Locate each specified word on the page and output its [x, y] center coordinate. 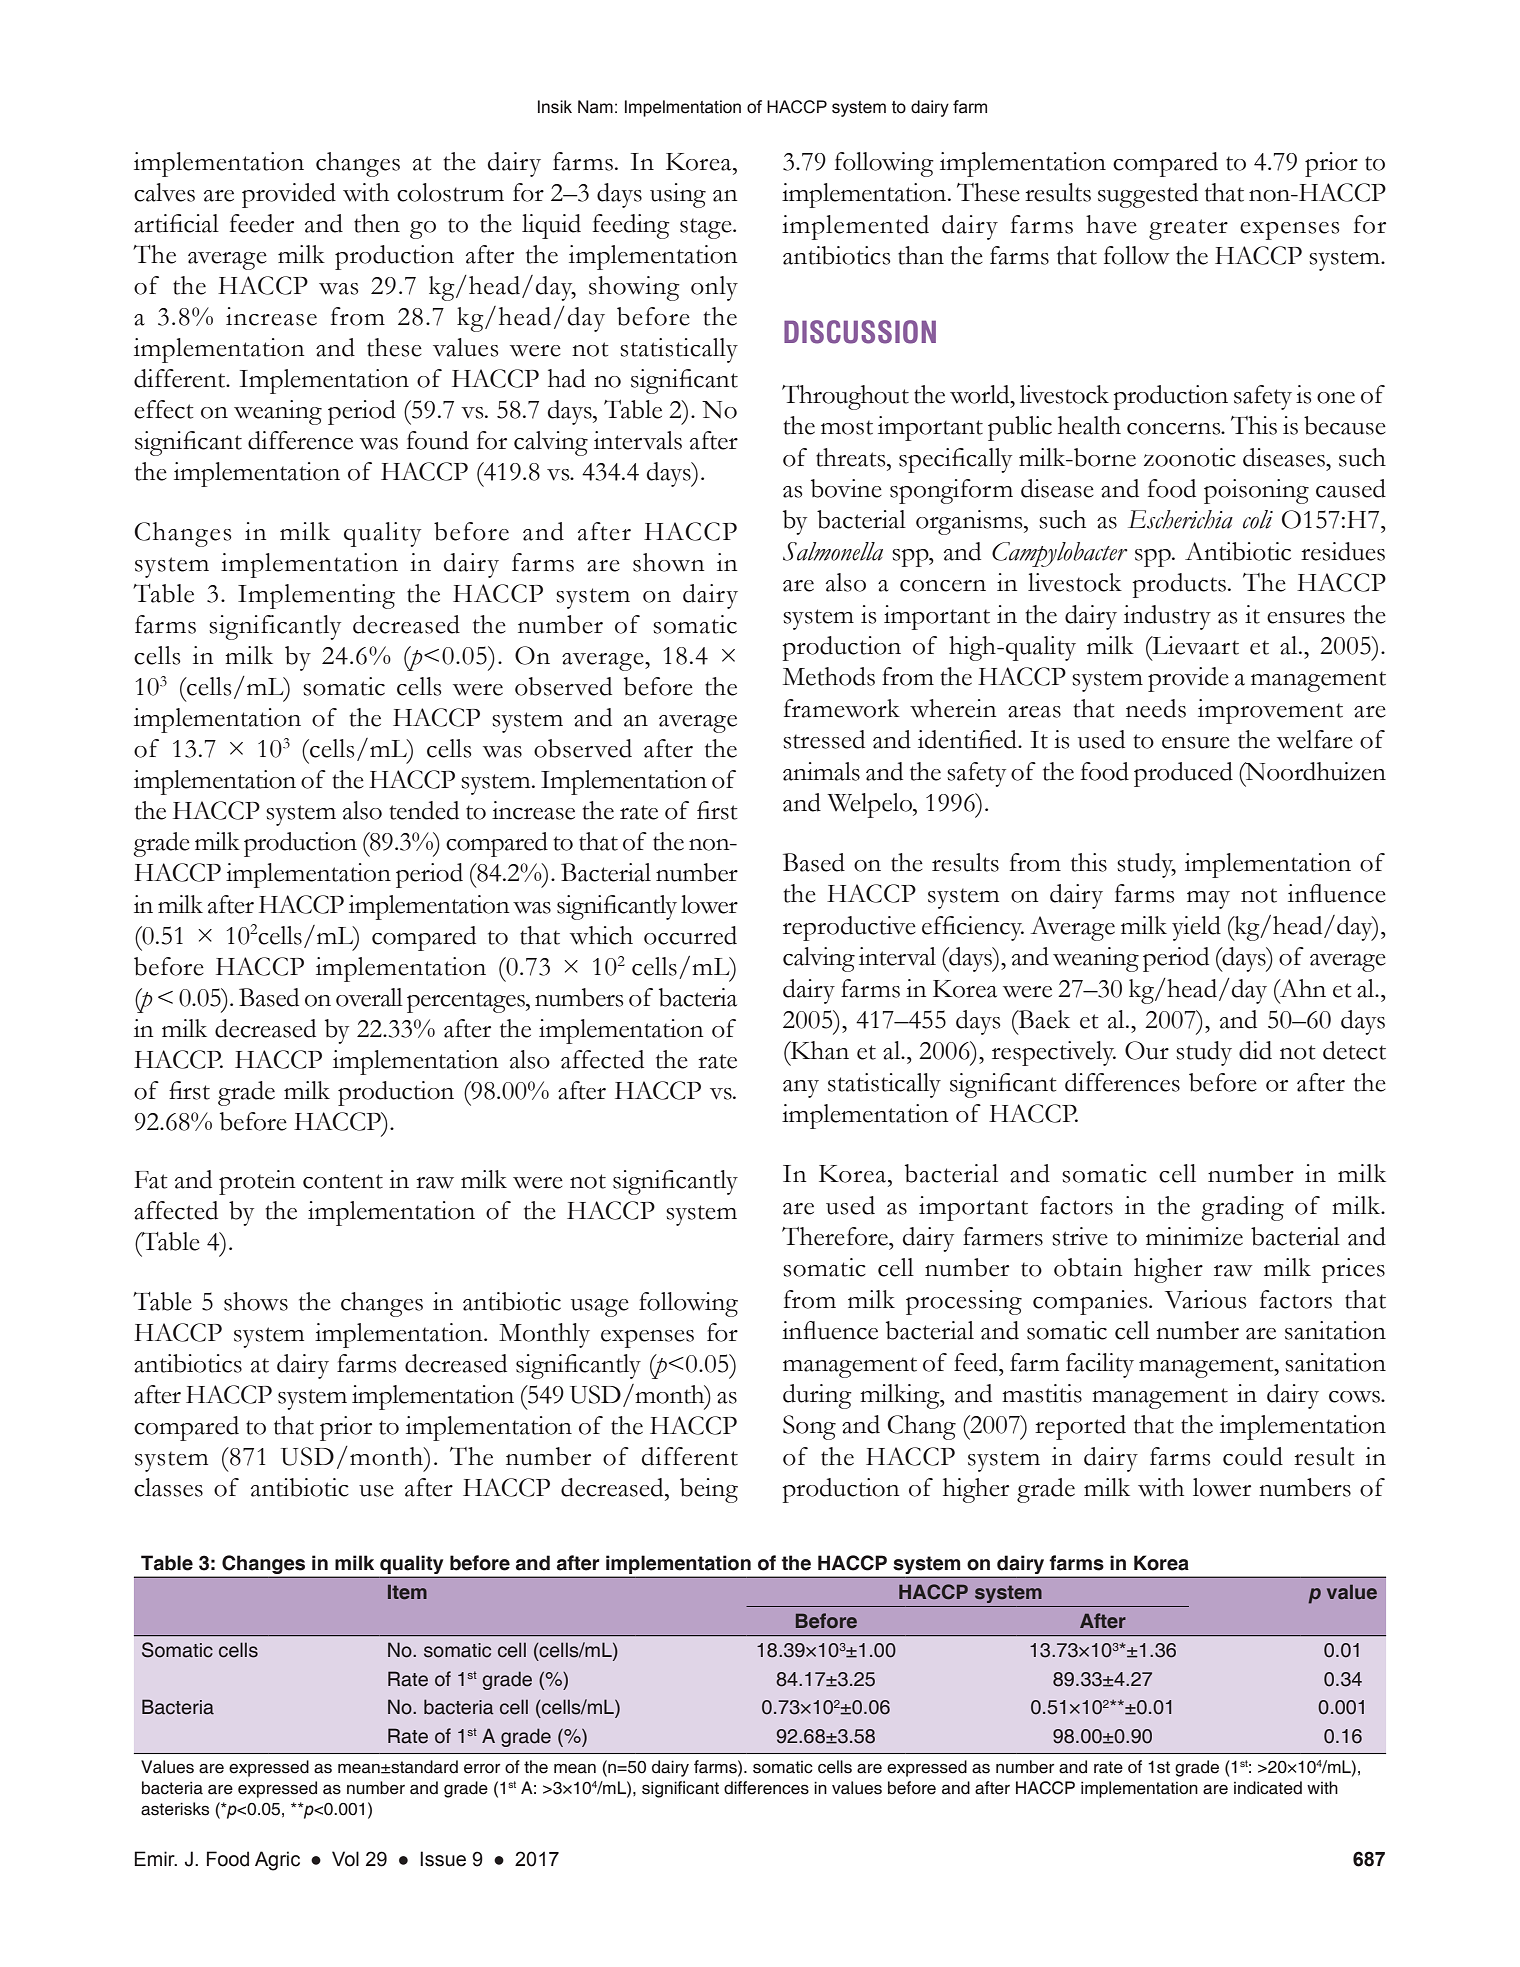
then [377, 223]
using [678, 195]
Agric [277, 1861]
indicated [1268, 1788]
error [482, 1768]
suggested [1148, 195]
